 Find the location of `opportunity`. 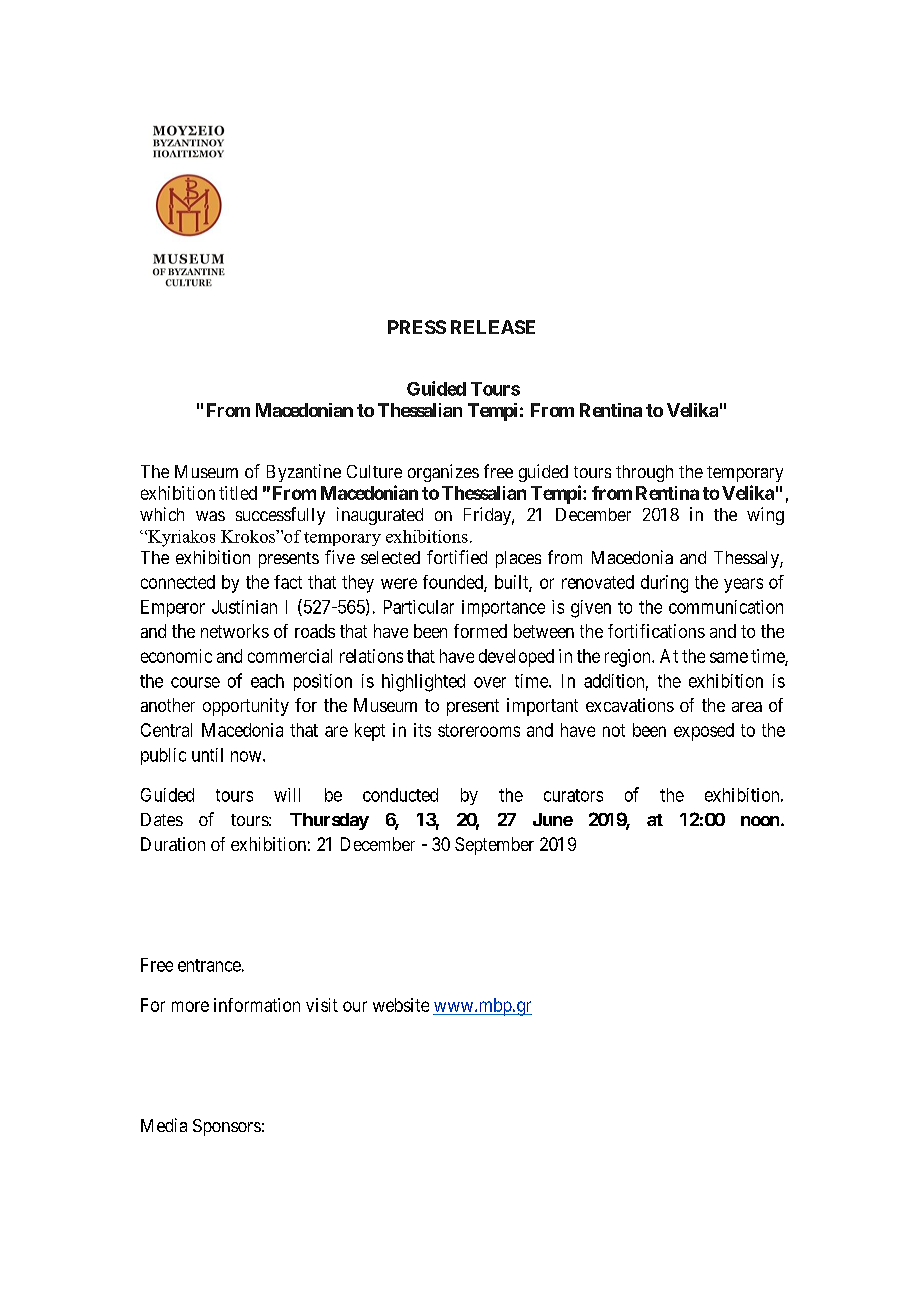

opportunity is located at coordinates (246, 707).
